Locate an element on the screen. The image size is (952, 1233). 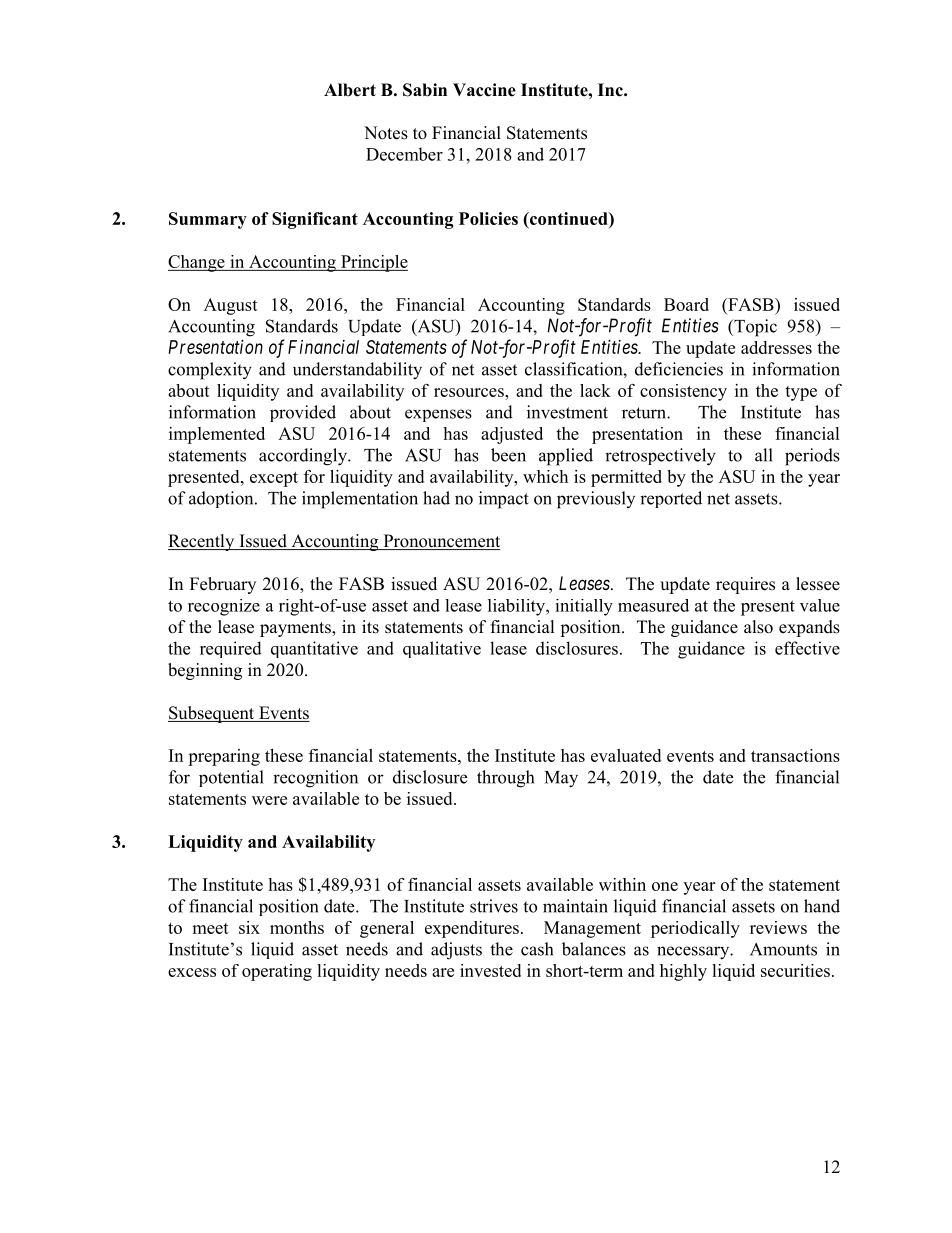
provided is located at coordinates (303, 413).
